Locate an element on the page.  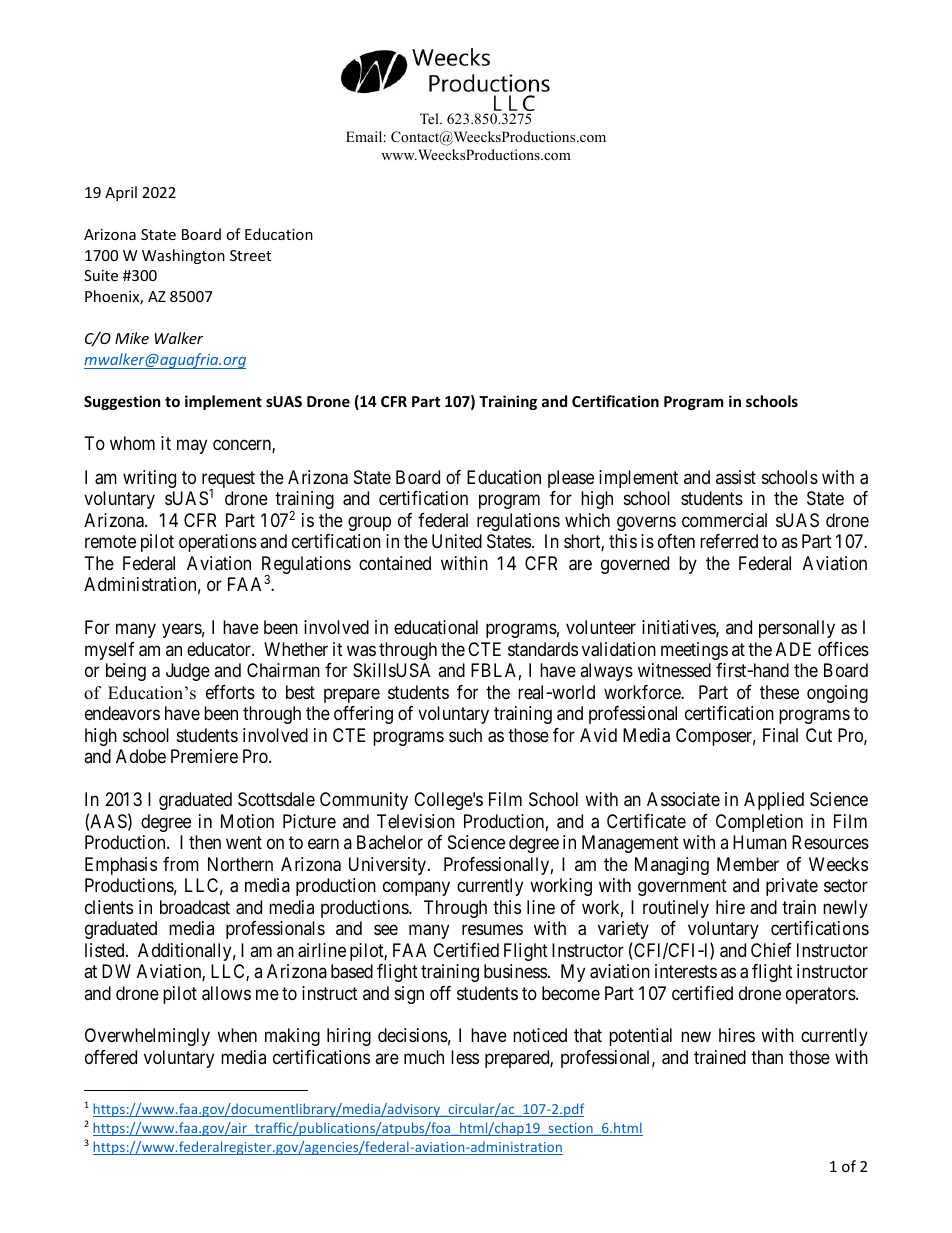
Overwhelmingly is located at coordinates (147, 1037).
